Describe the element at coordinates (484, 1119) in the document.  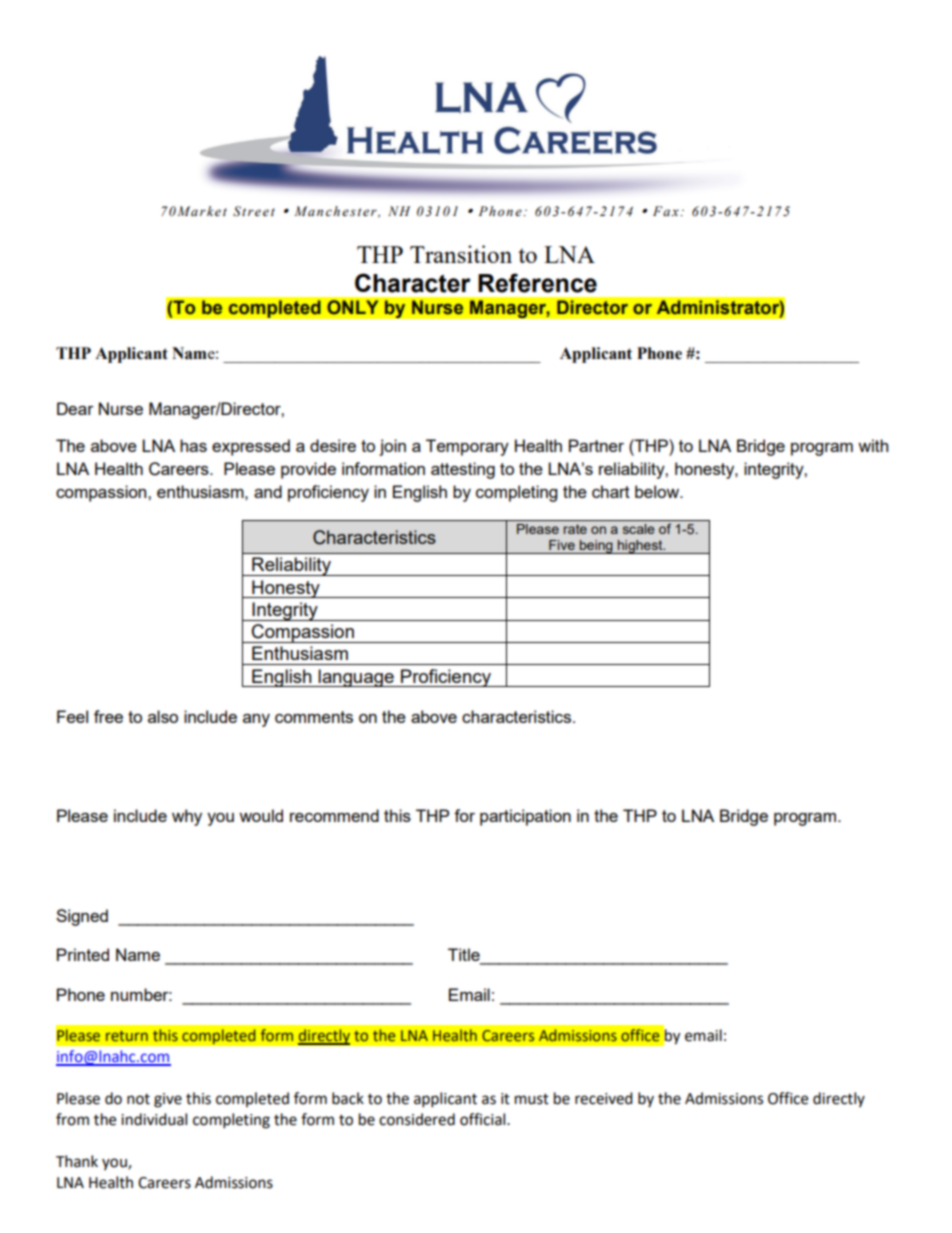
I see `official` at that location.
